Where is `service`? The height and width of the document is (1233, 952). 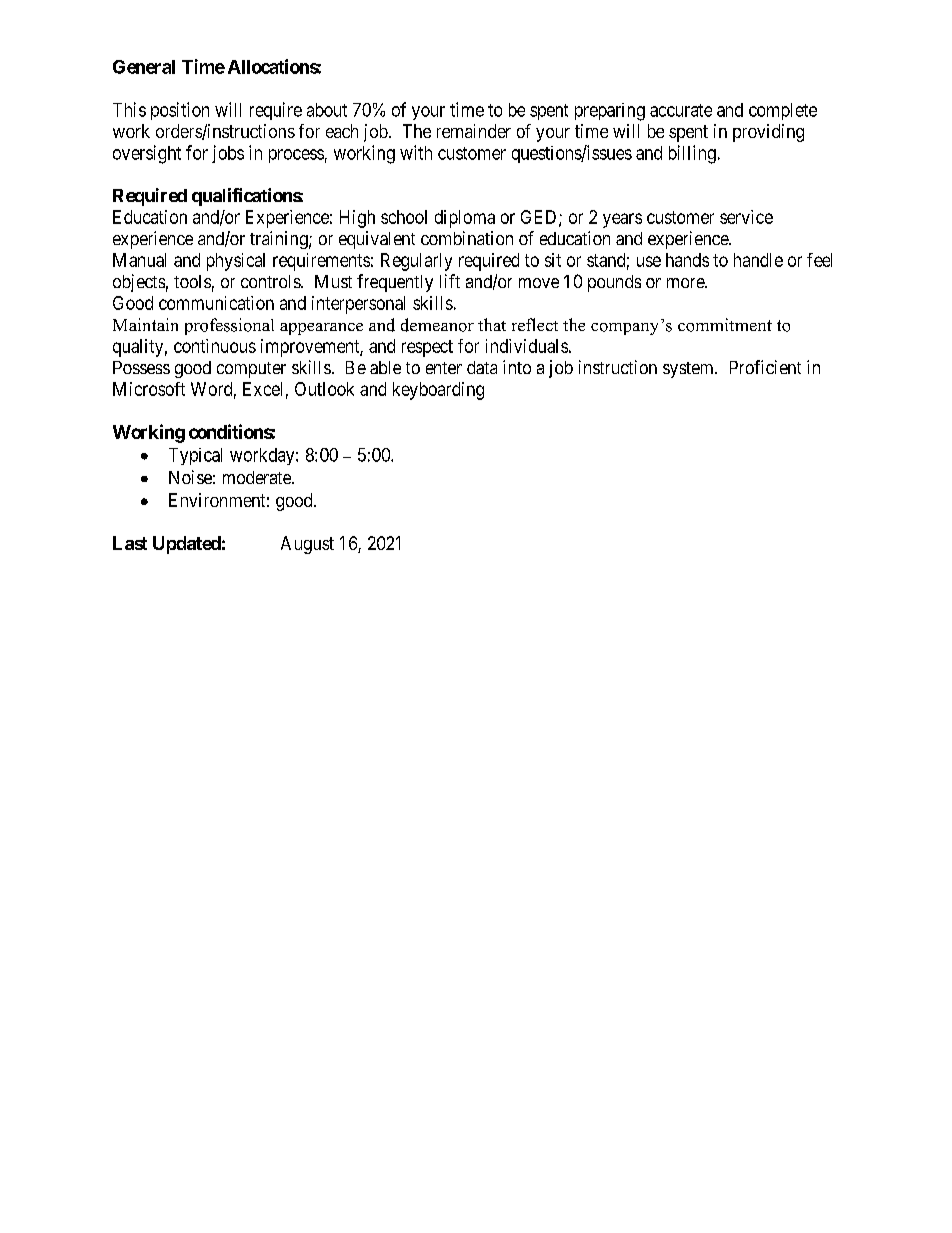 service is located at coordinates (746, 217).
